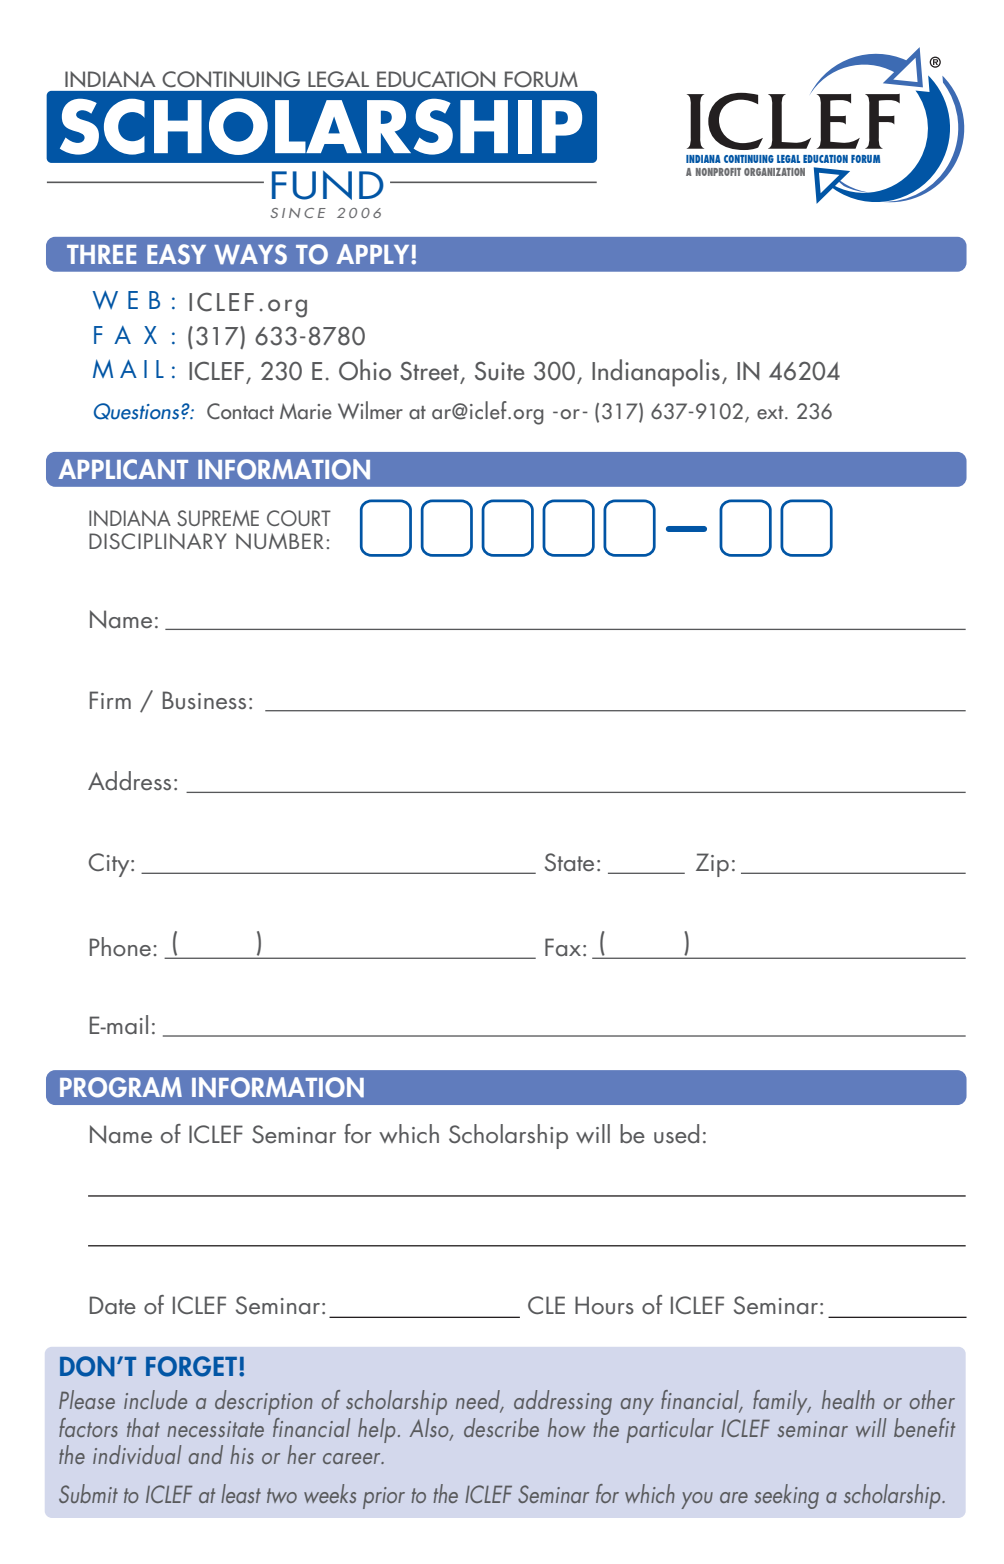 The height and width of the screenshot is (1564, 1004). Describe the element at coordinates (774, 172) in the screenshot. I see `ORGANIZATION` at that location.
